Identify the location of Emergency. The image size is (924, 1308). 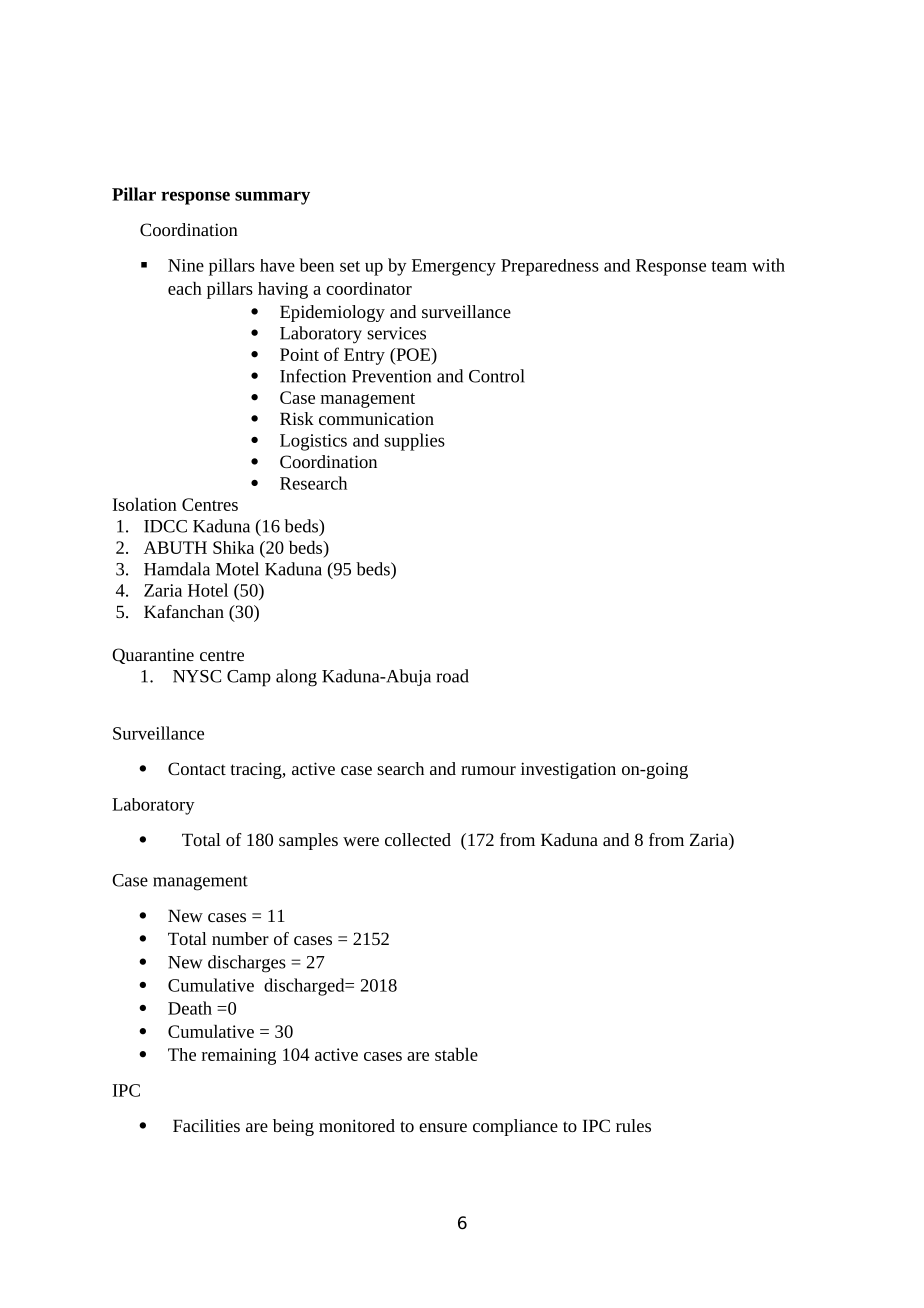
(454, 267).
